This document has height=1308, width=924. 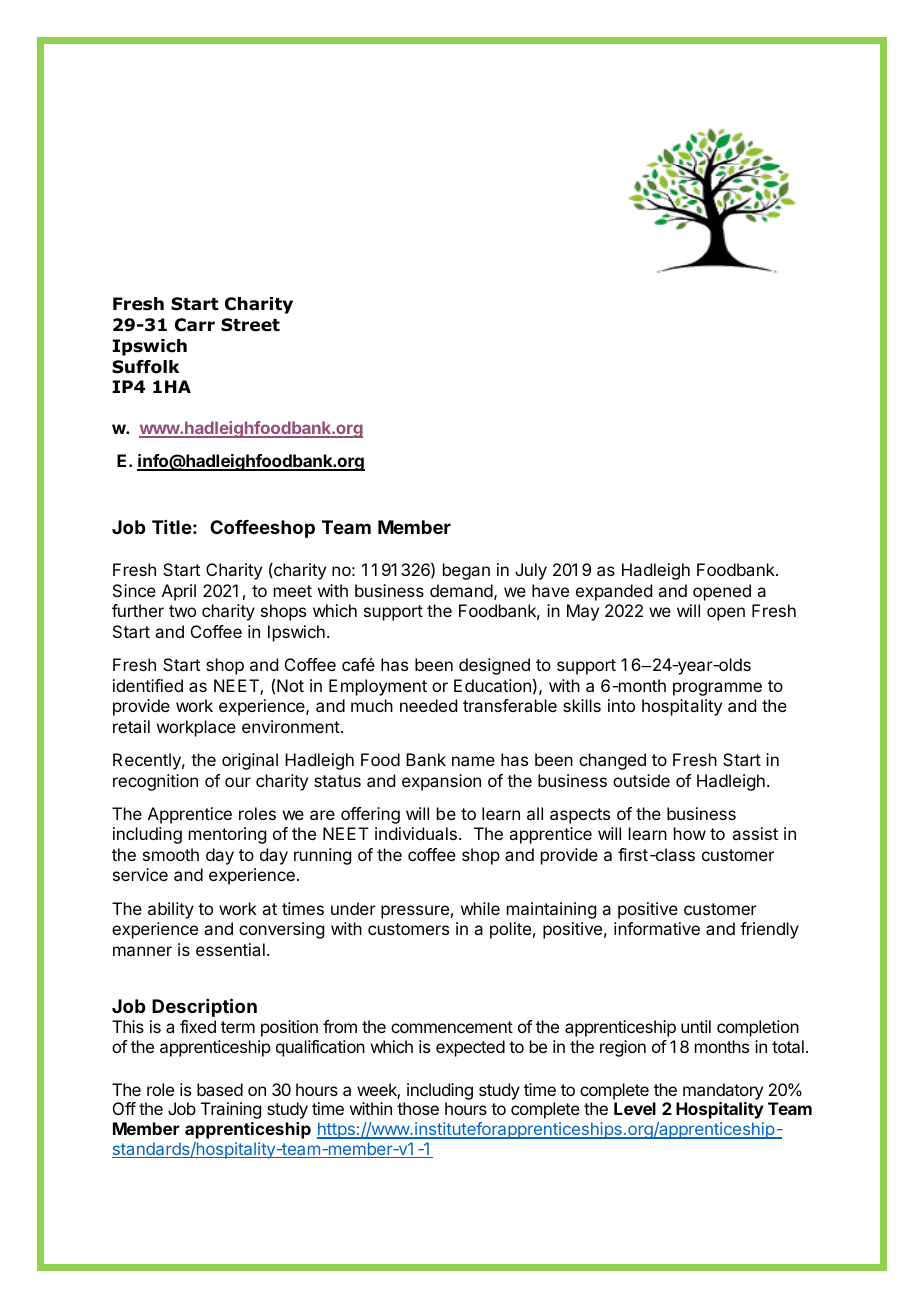 What do you see at coordinates (461, 590) in the document?
I see `demand` at bounding box center [461, 590].
